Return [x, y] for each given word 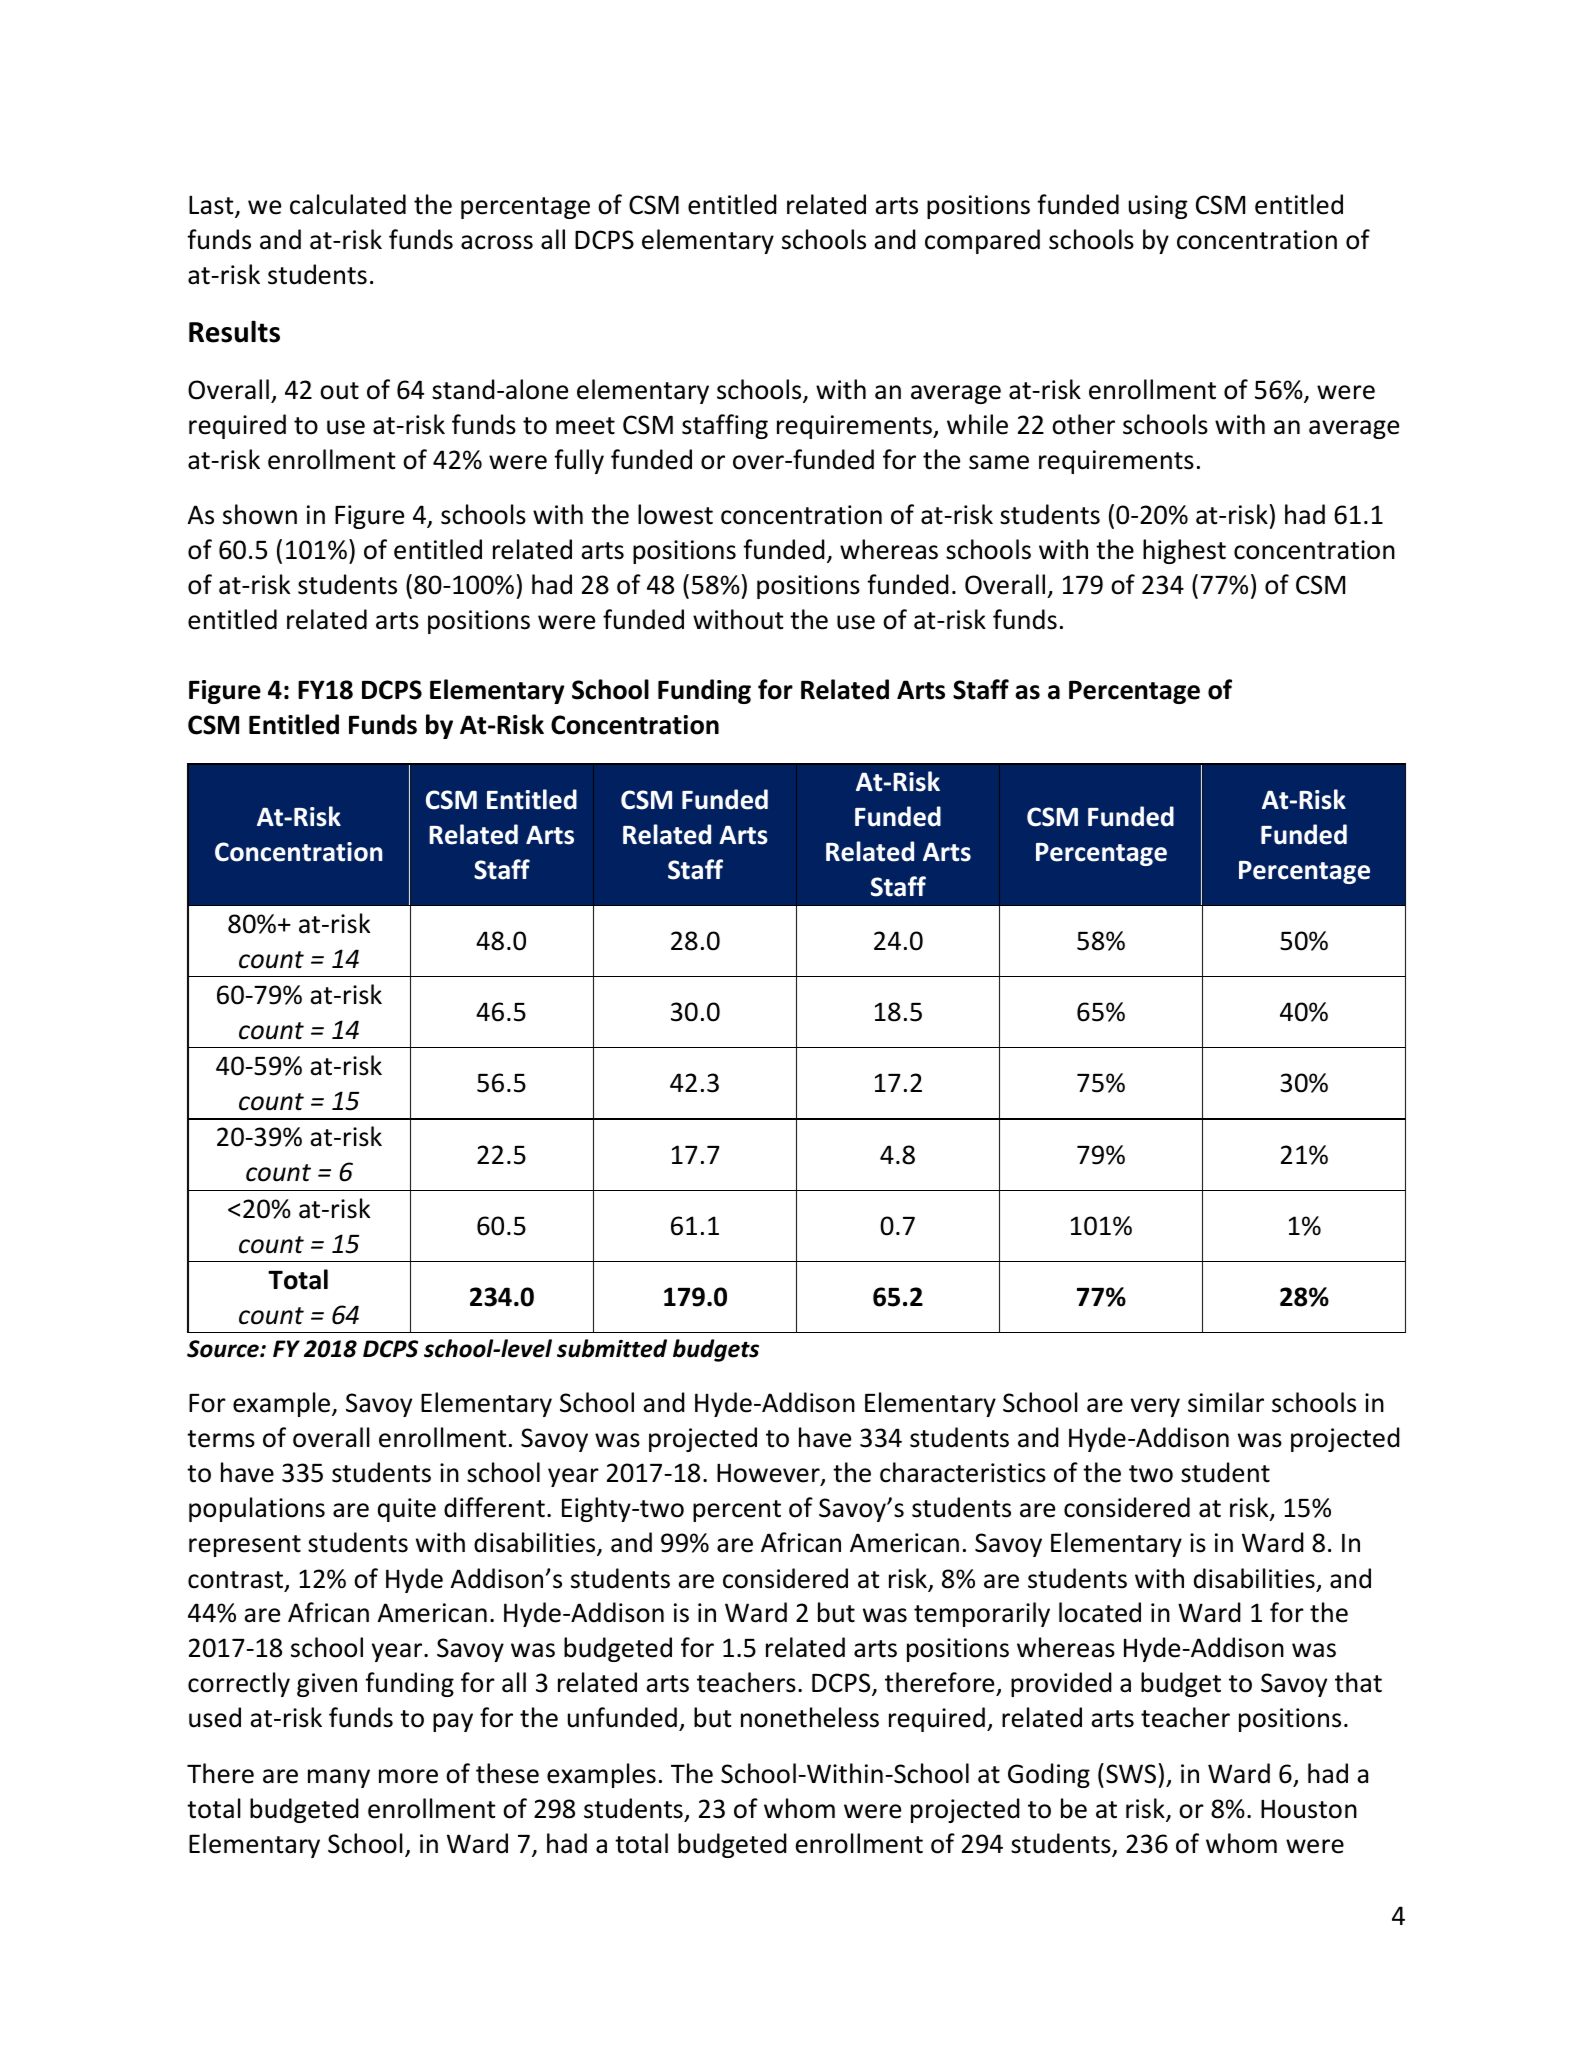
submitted [612, 1348]
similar [1226, 1402]
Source [224, 1349]
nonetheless [810, 1717]
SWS [1131, 1774]
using [1158, 207]
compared [982, 241]
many [339, 1778]
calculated [348, 204]
